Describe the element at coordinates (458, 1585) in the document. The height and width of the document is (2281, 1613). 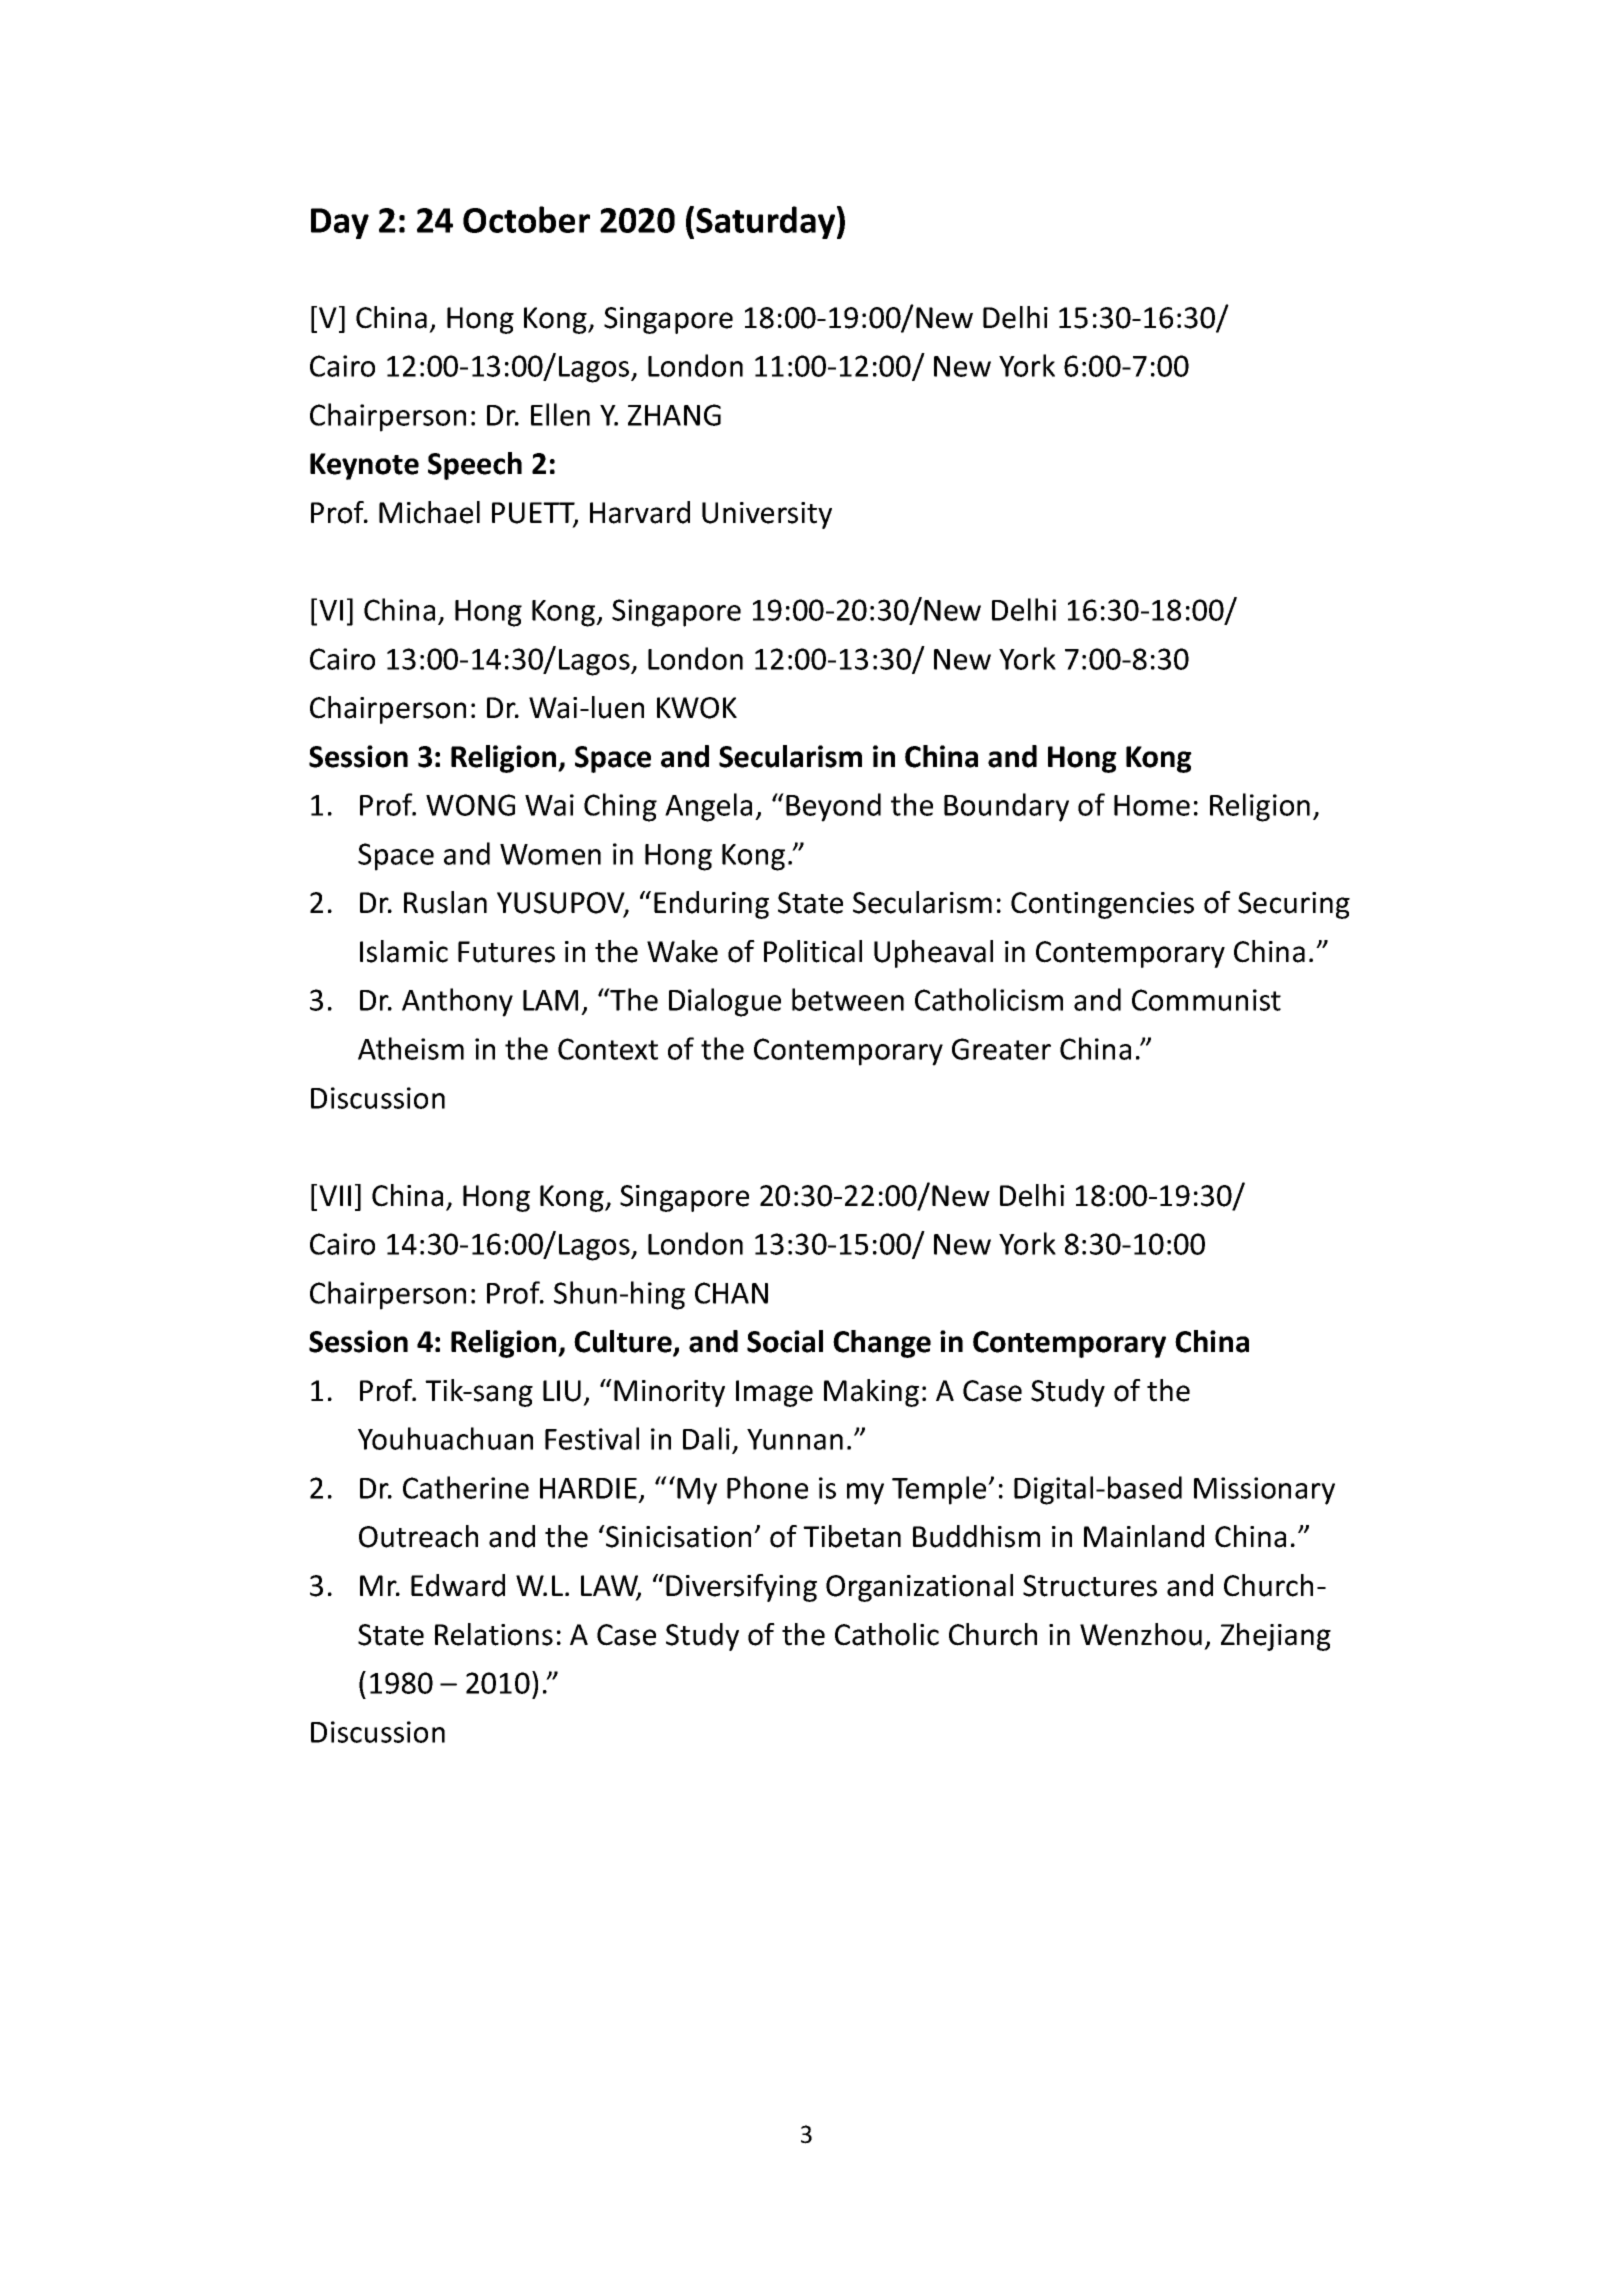
I see `Edward` at that location.
